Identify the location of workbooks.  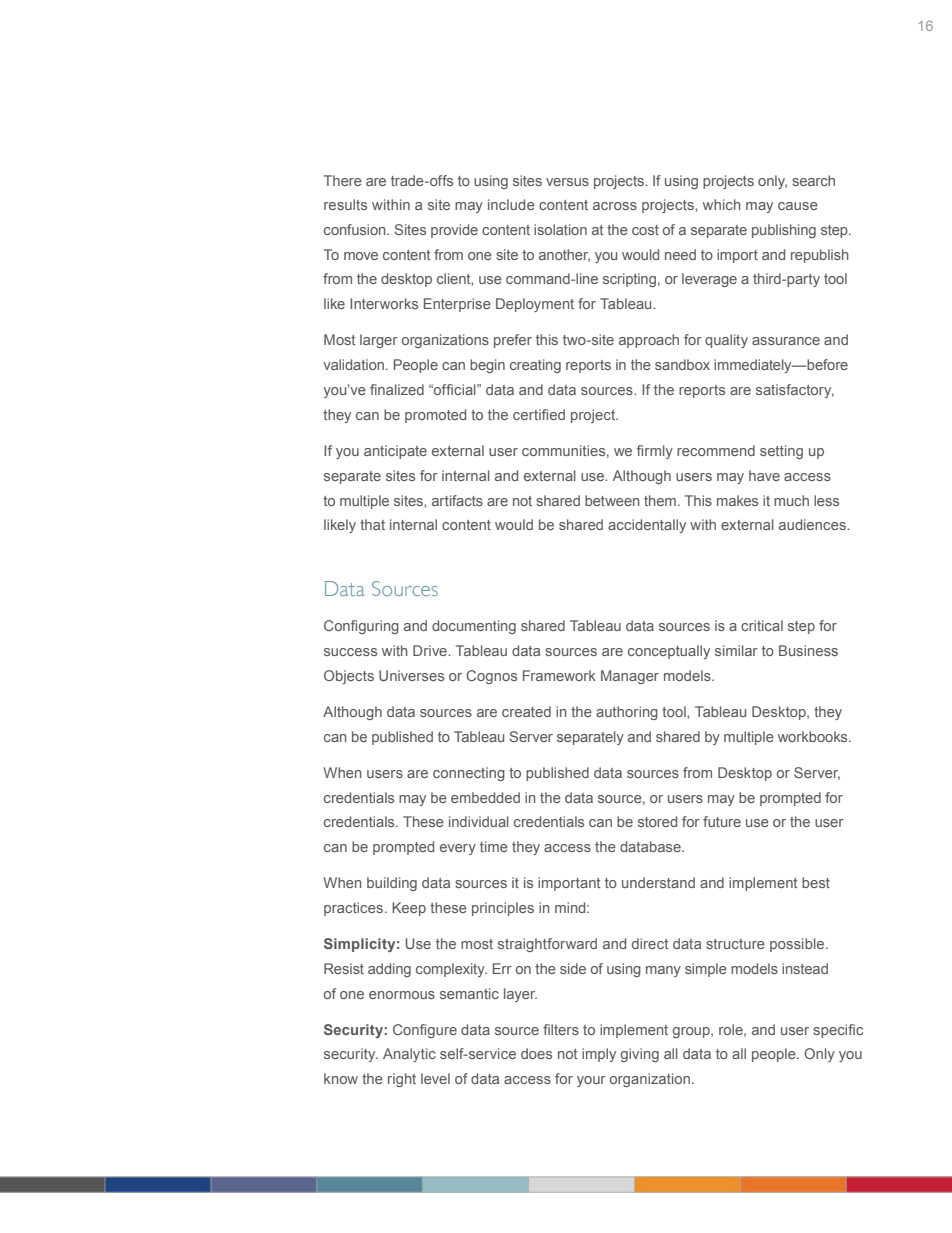
(814, 736).
